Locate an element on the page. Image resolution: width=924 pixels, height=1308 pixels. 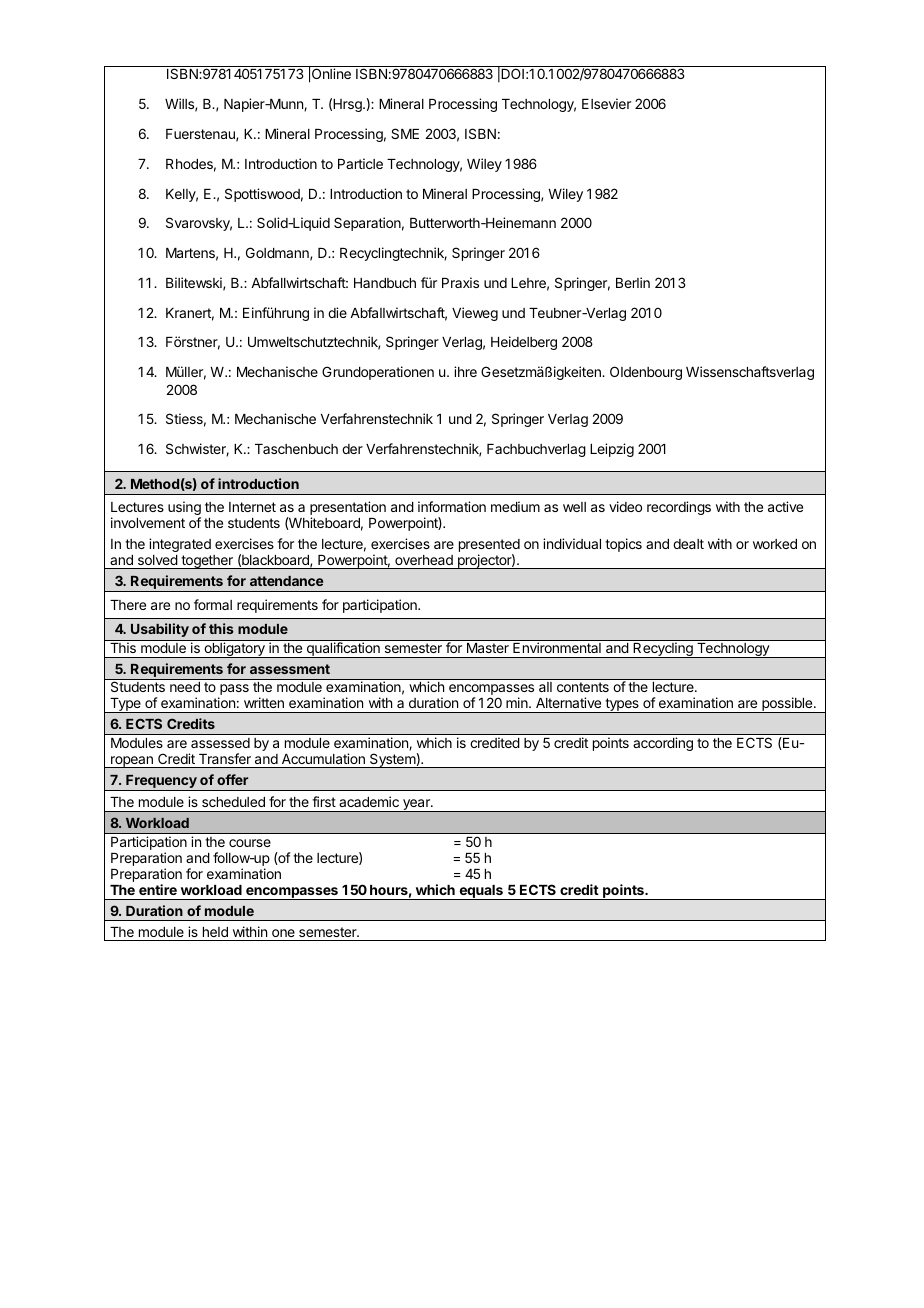
Particle is located at coordinates (360, 163).
